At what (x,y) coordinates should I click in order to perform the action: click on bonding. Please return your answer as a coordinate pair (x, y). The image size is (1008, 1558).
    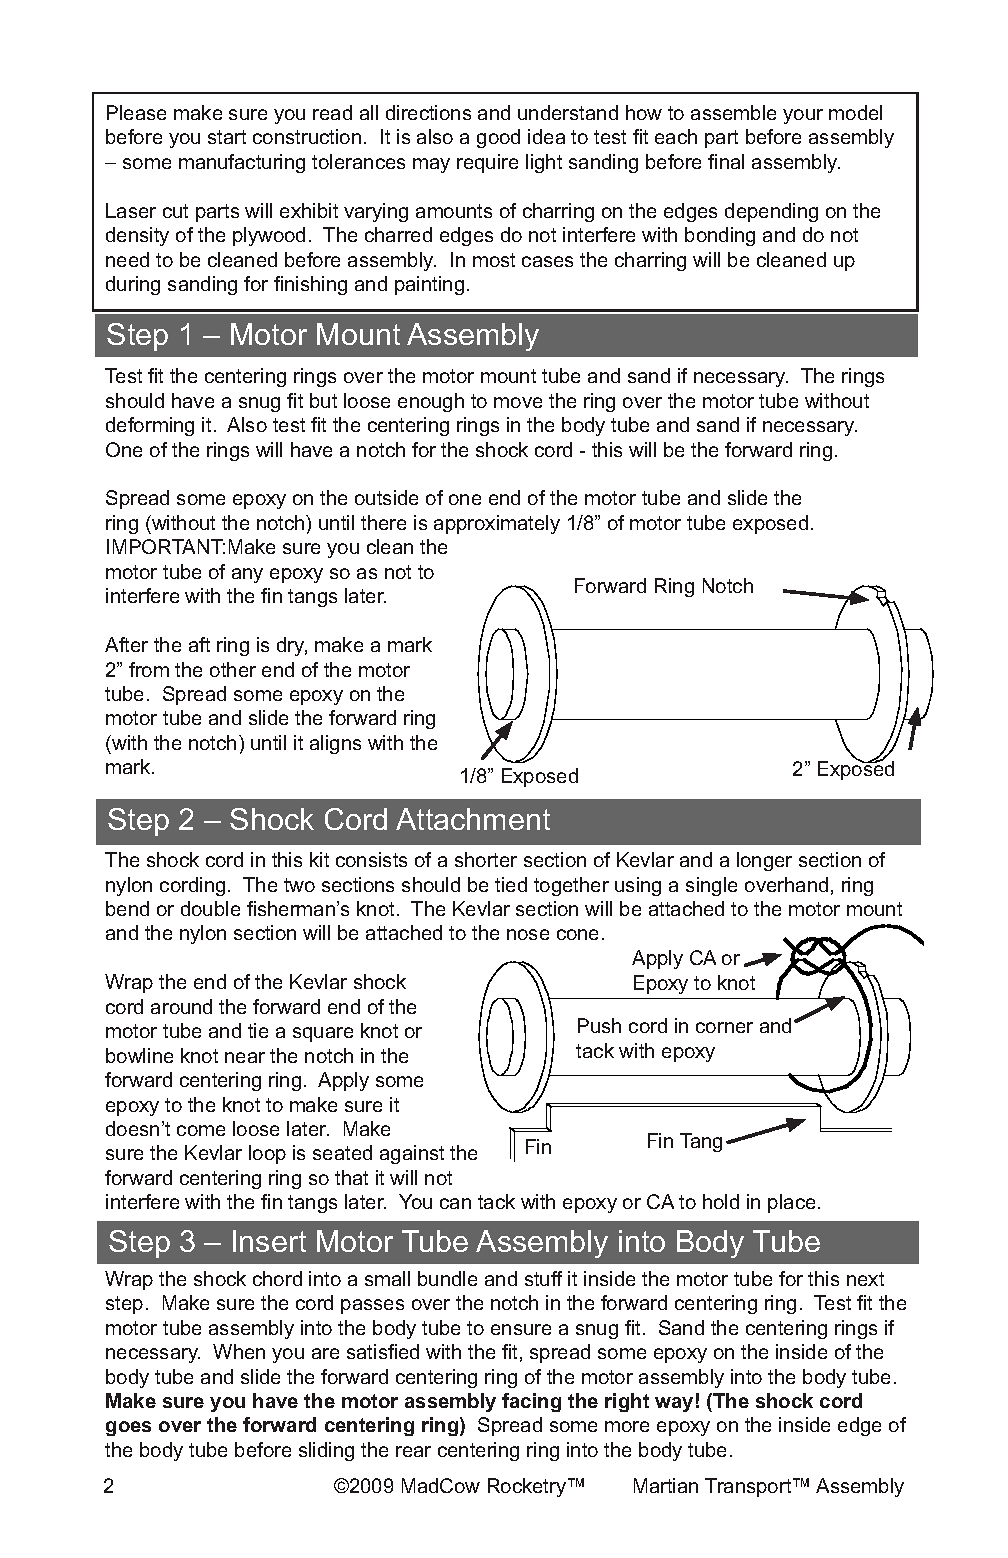
    Looking at the image, I should click on (720, 236).
